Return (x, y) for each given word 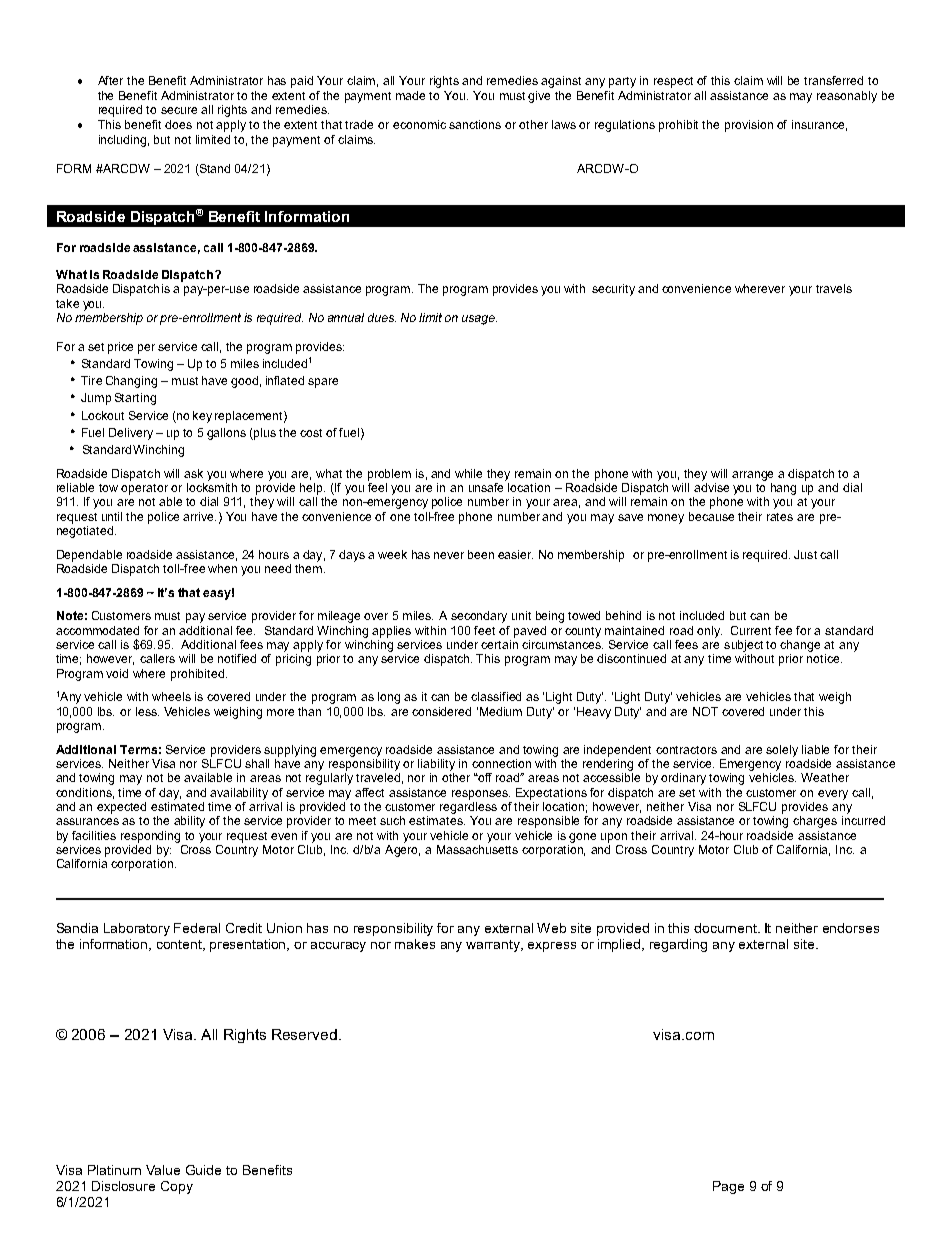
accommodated (97, 630)
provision (749, 126)
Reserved (304, 1034)
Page (728, 1187)
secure (179, 110)
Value (163, 1170)
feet (484, 630)
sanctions (475, 124)
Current (751, 630)
